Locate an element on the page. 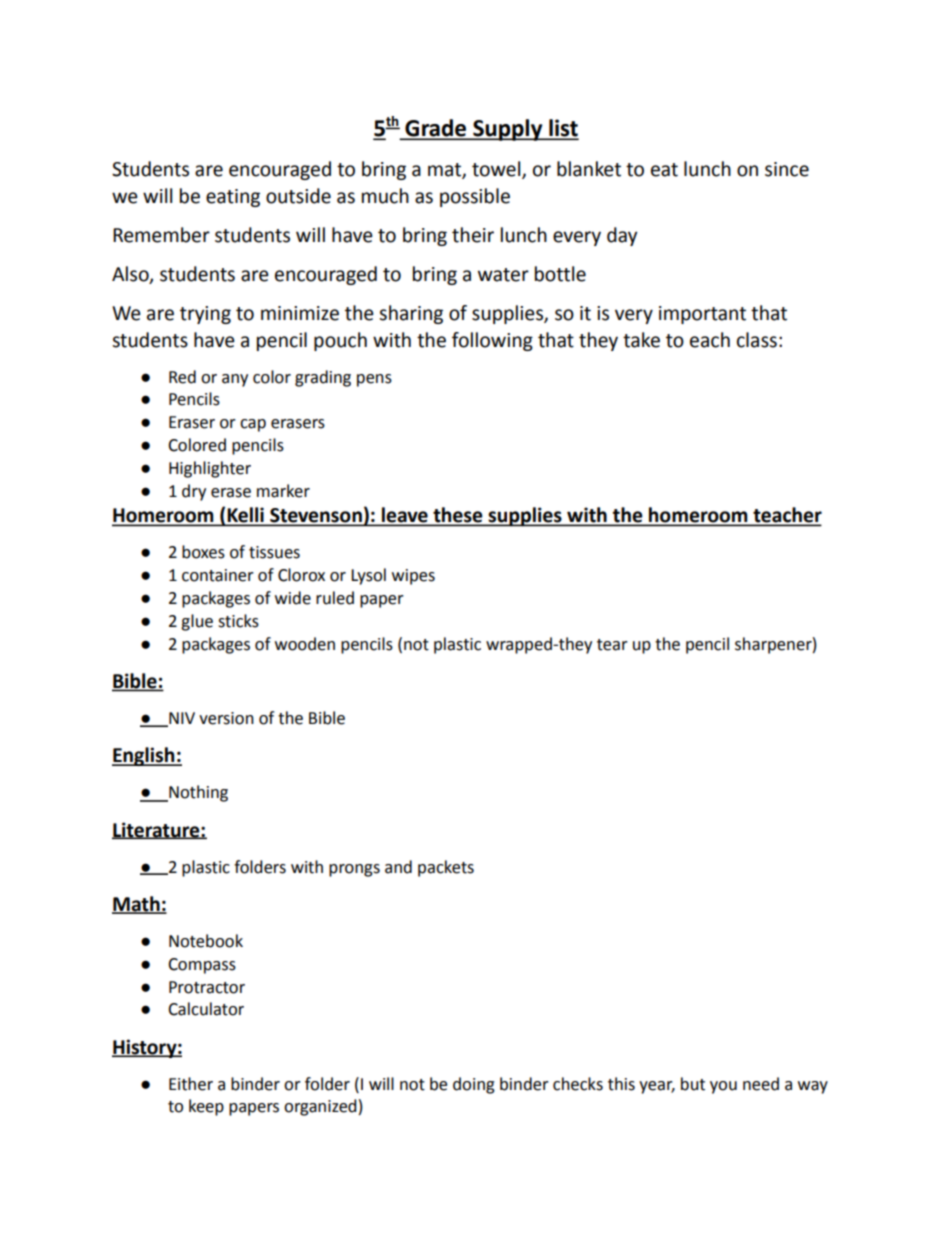 The width and height of the page is (952, 1233). and is located at coordinates (398, 867).
